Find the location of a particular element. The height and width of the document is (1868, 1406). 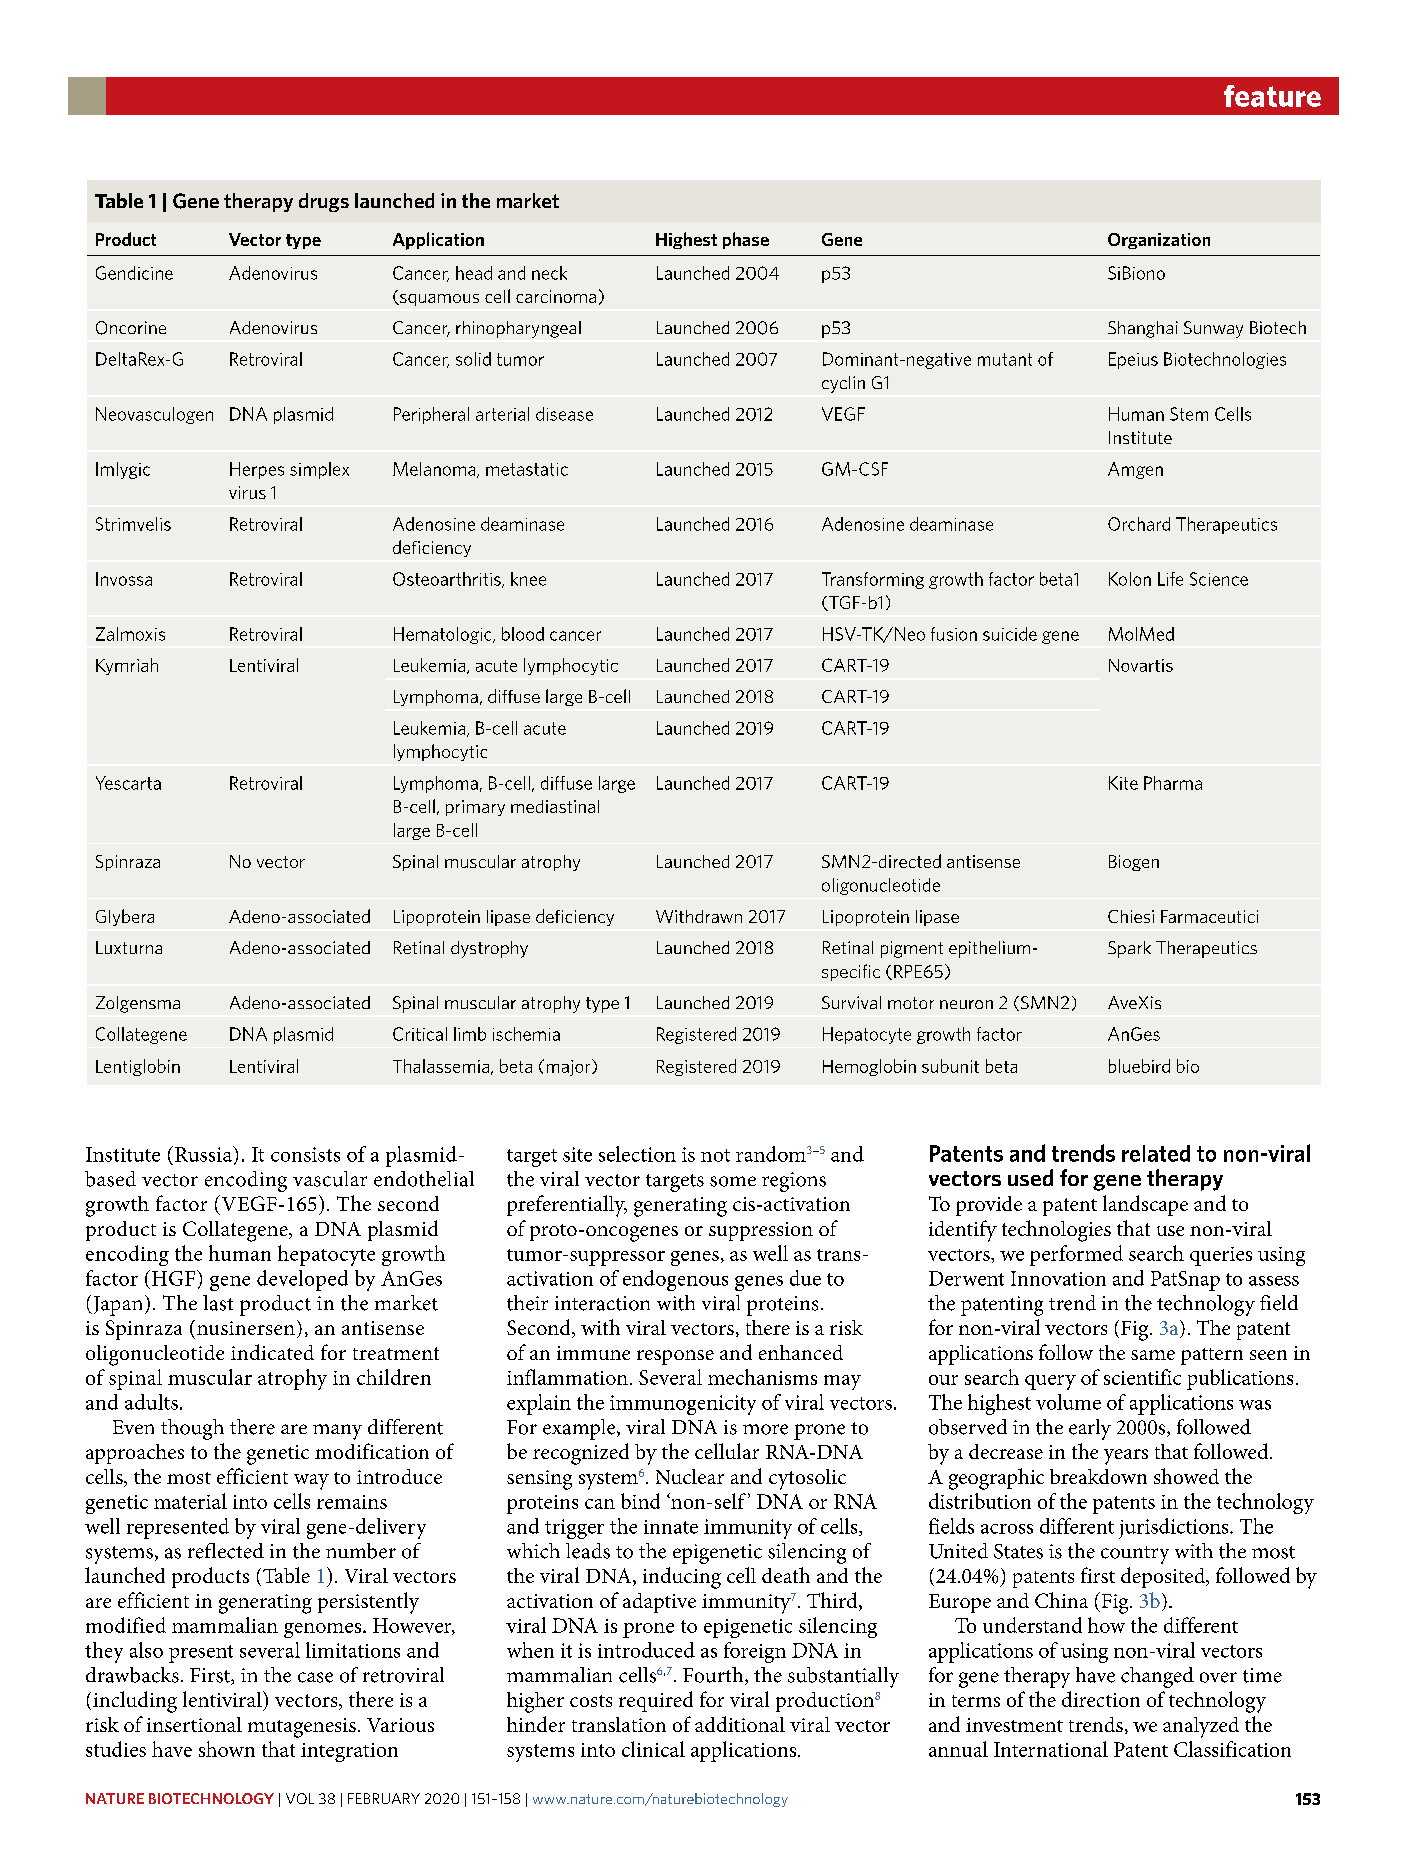

clinical is located at coordinates (653, 1749).
